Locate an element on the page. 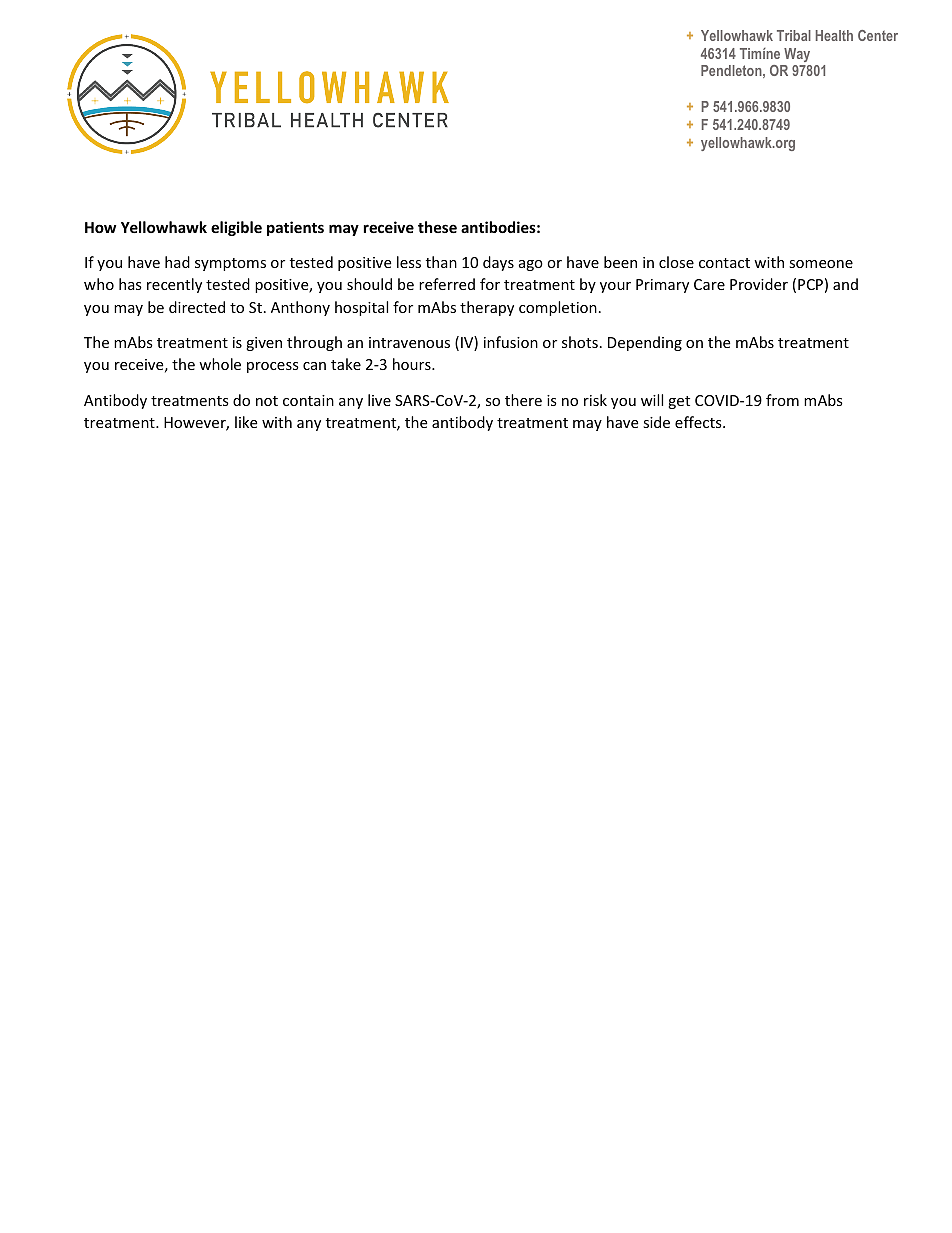 Image resolution: width=952 pixels, height=1233 pixels. Center is located at coordinates (878, 35).
